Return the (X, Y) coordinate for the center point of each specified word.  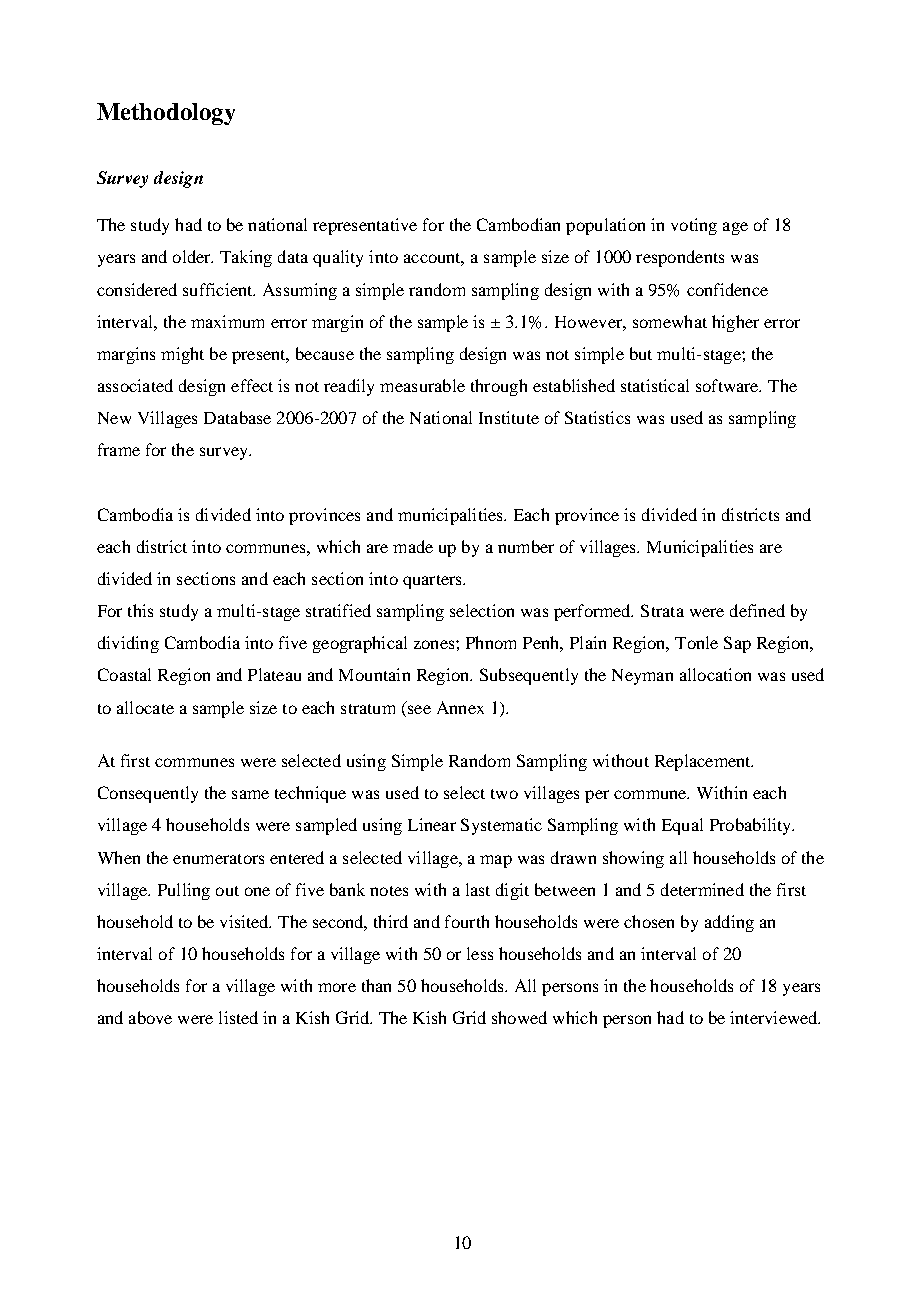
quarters (433, 582)
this (140, 610)
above (150, 1017)
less (480, 953)
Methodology (166, 114)
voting (694, 226)
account (434, 259)
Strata (662, 610)
